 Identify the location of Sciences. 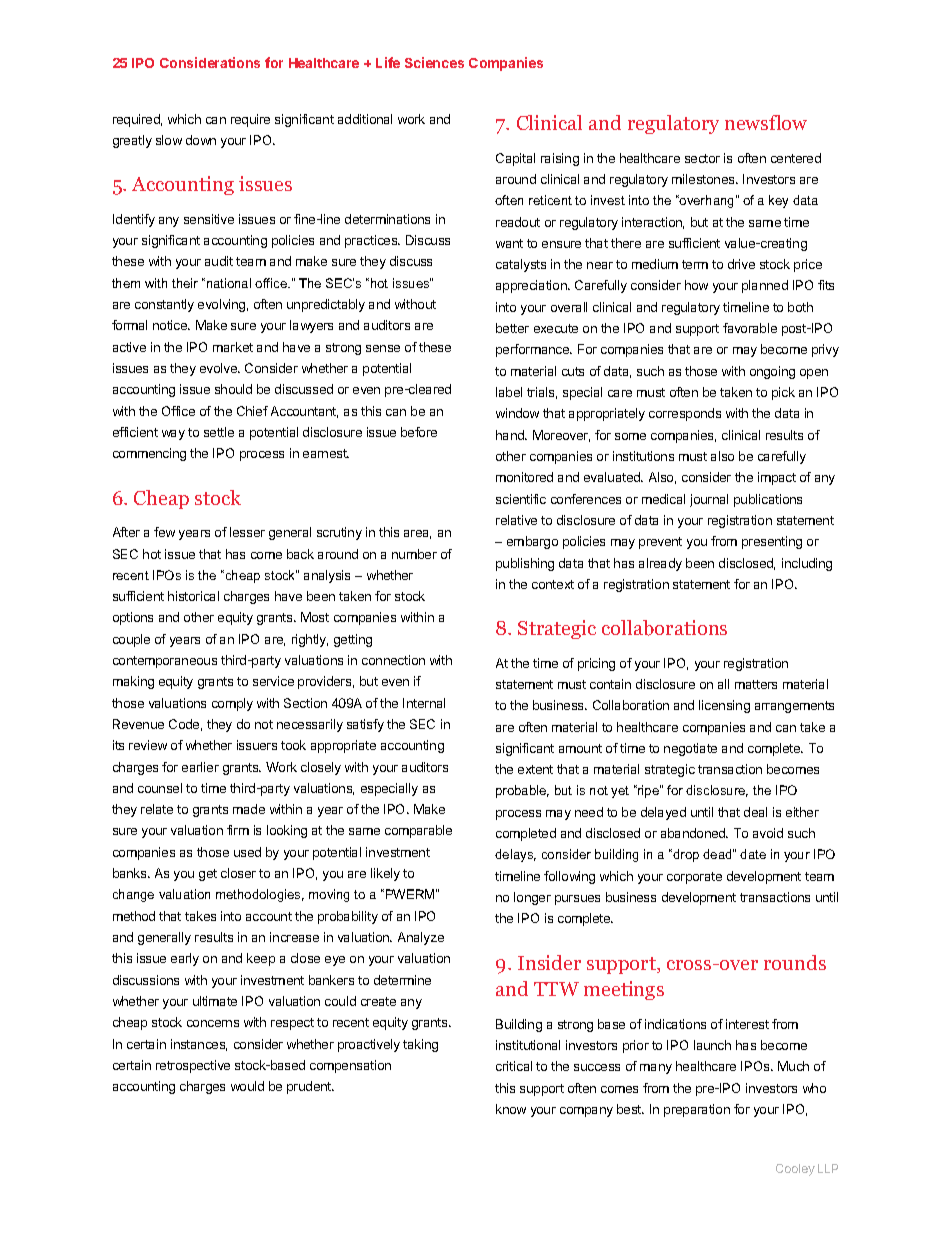
(434, 62).
